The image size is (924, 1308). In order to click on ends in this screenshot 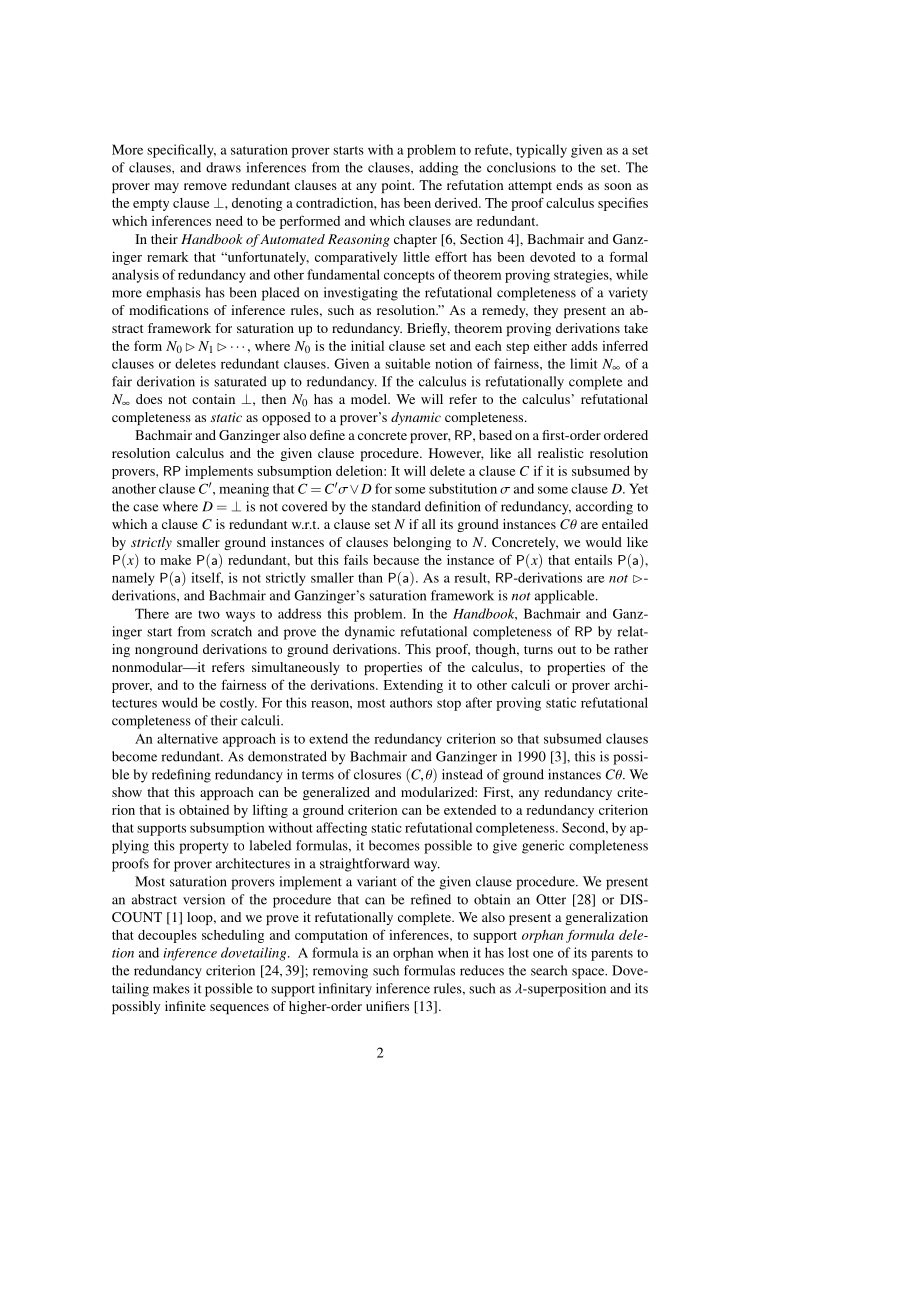, I will do `click(569, 185)`.
